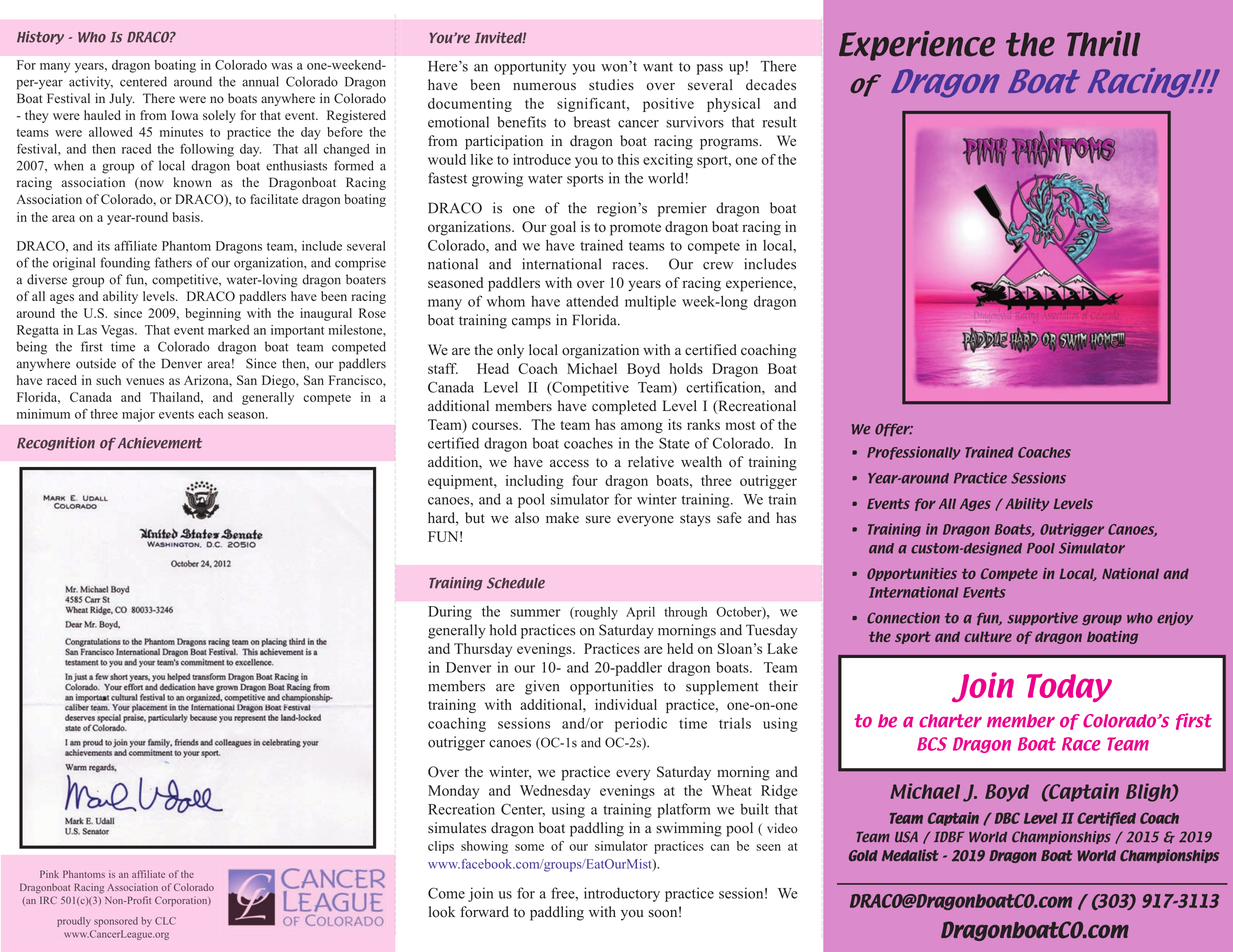 Image resolution: width=1233 pixels, height=952 pixels. What do you see at coordinates (450, 613) in the screenshot?
I see `During` at bounding box center [450, 613].
